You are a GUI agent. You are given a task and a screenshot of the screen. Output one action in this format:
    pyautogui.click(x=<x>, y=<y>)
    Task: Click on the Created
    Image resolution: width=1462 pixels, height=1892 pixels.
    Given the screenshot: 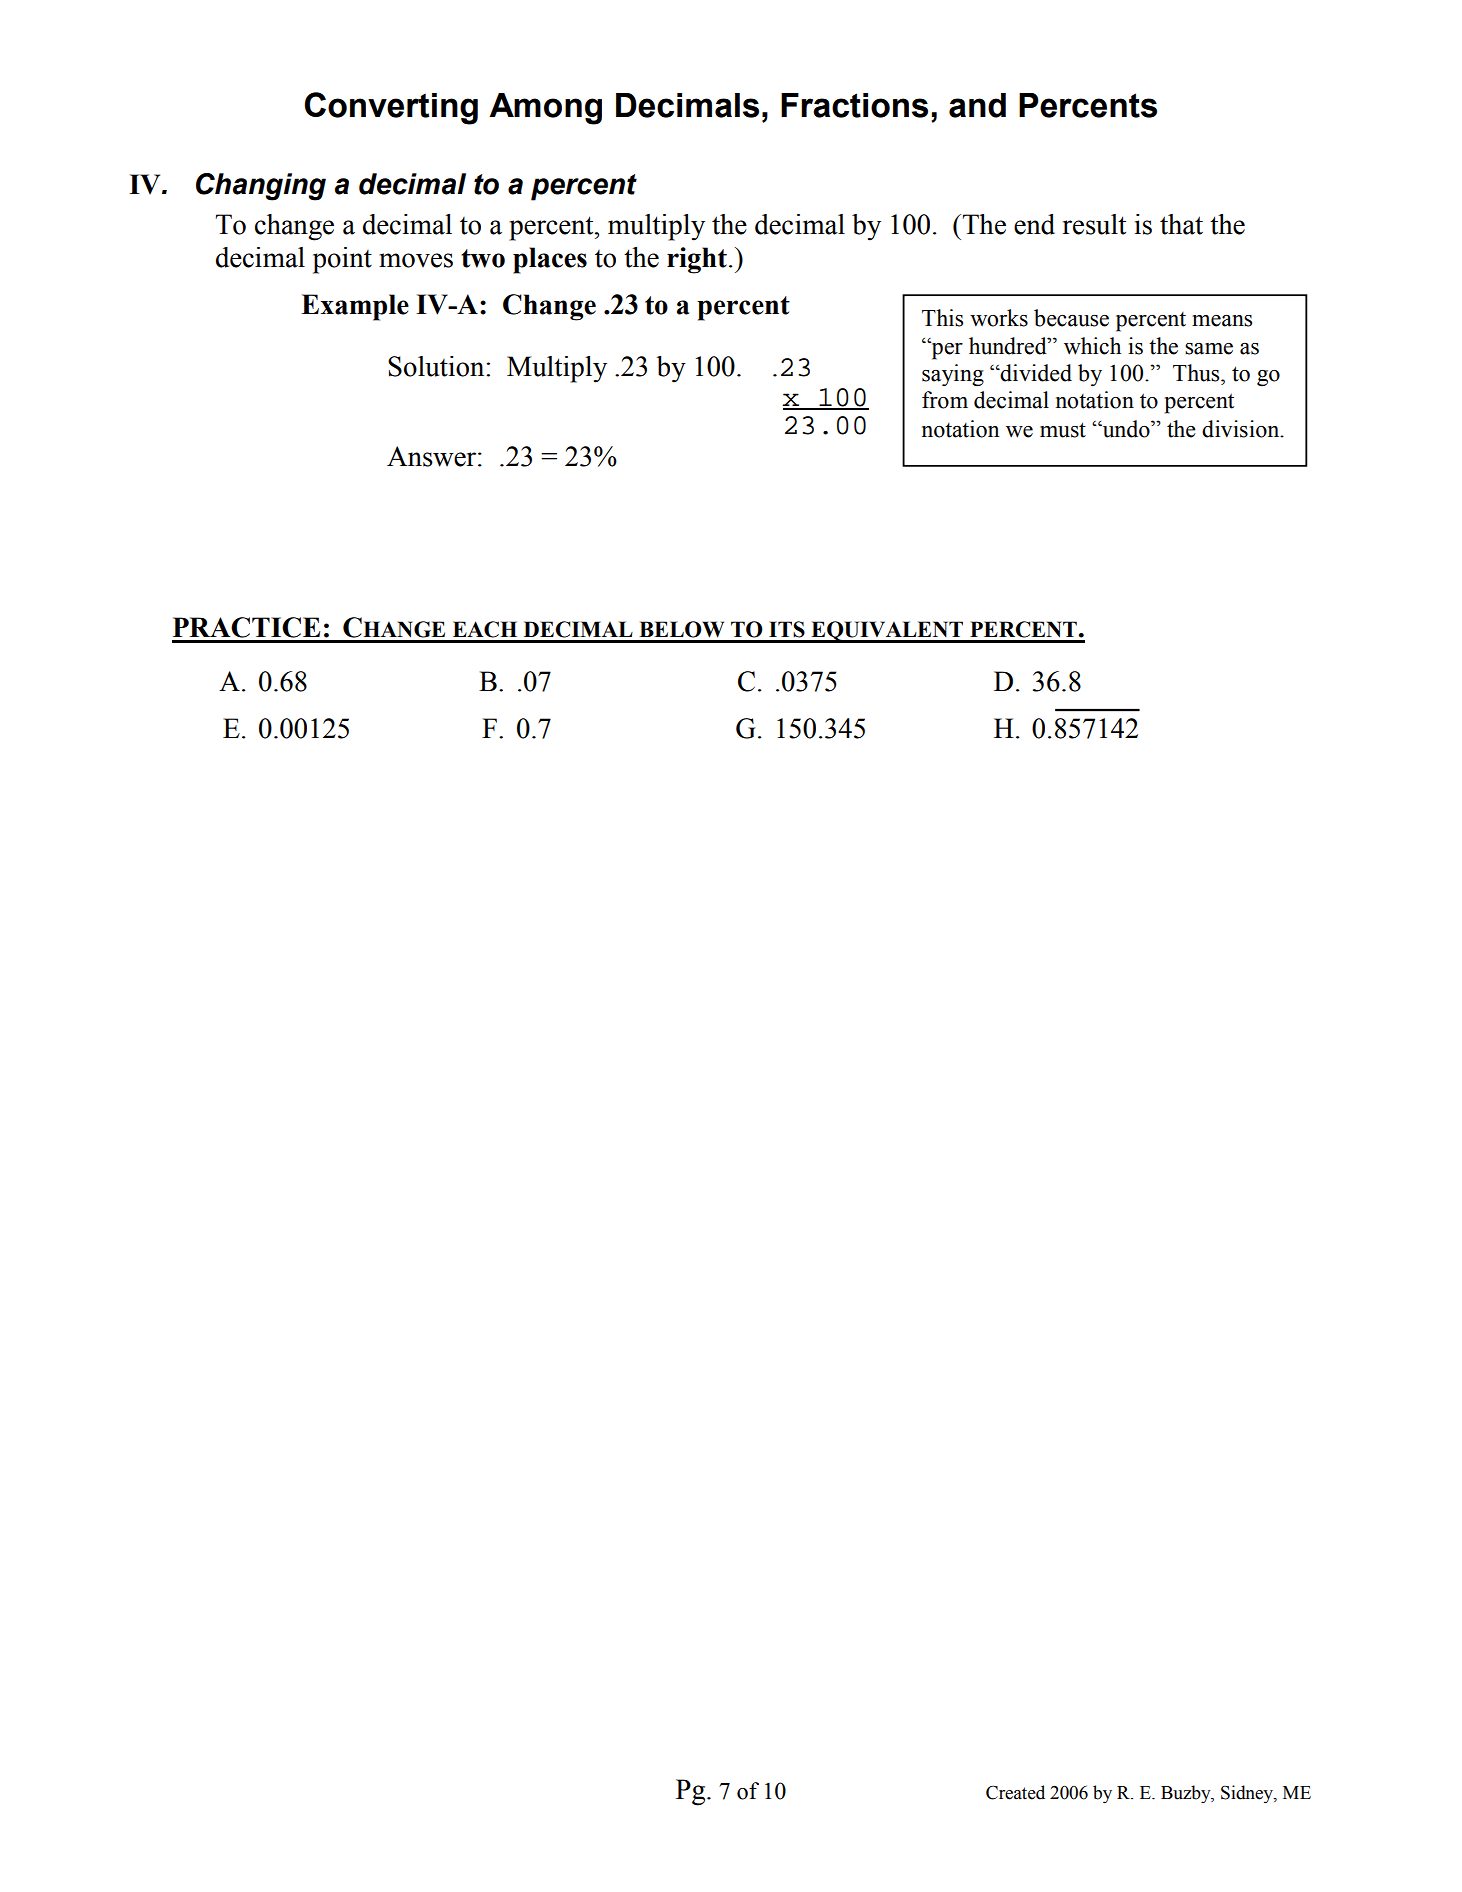 What is the action you would take?
    pyautogui.click(x=1015, y=1792)
